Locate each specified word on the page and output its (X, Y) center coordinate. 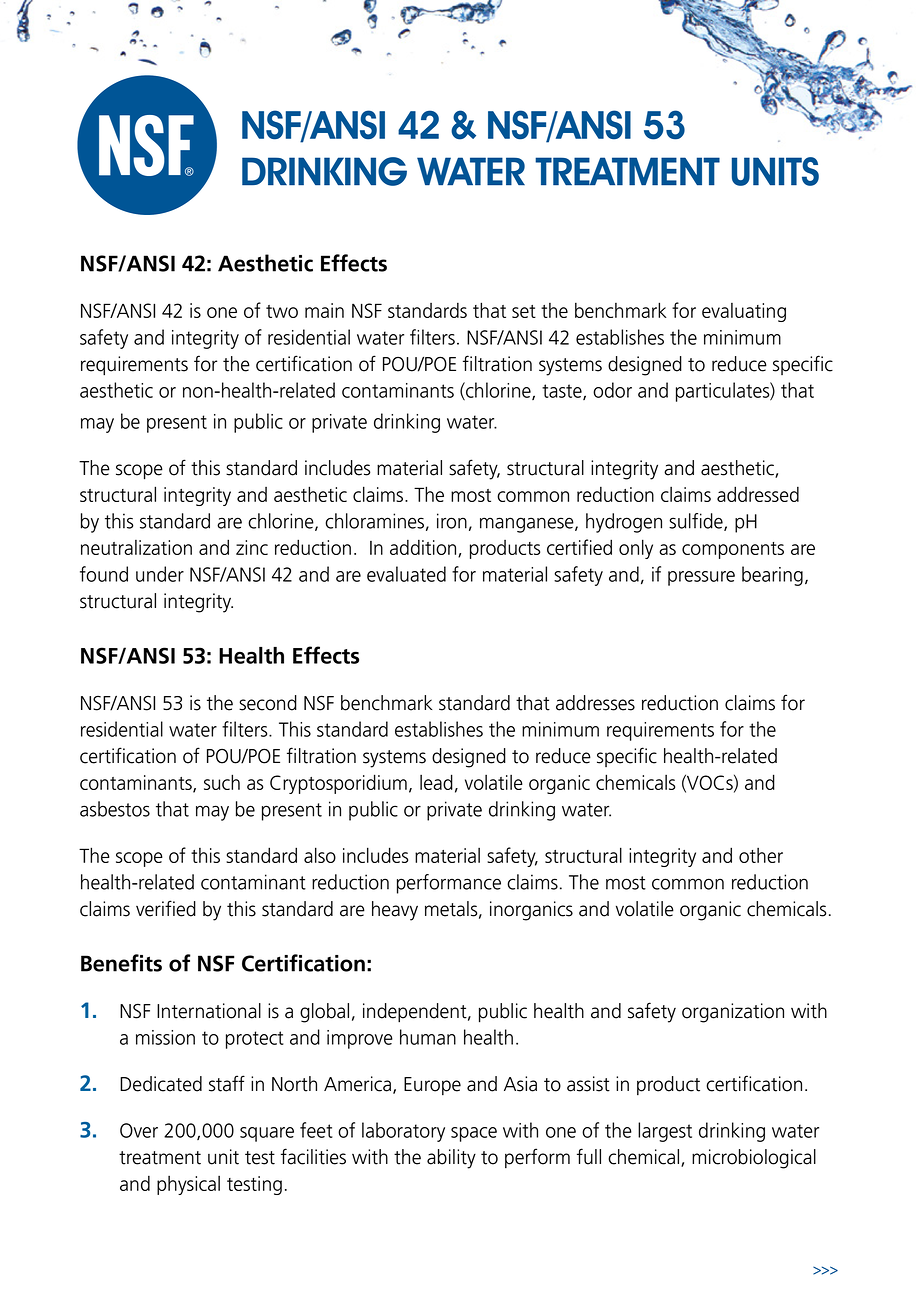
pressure (701, 578)
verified (166, 908)
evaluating (744, 312)
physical (188, 1185)
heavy (395, 911)
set (524, 311)
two (282, 311)
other (761, 855)
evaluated (406, 574)
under (160, 574)
